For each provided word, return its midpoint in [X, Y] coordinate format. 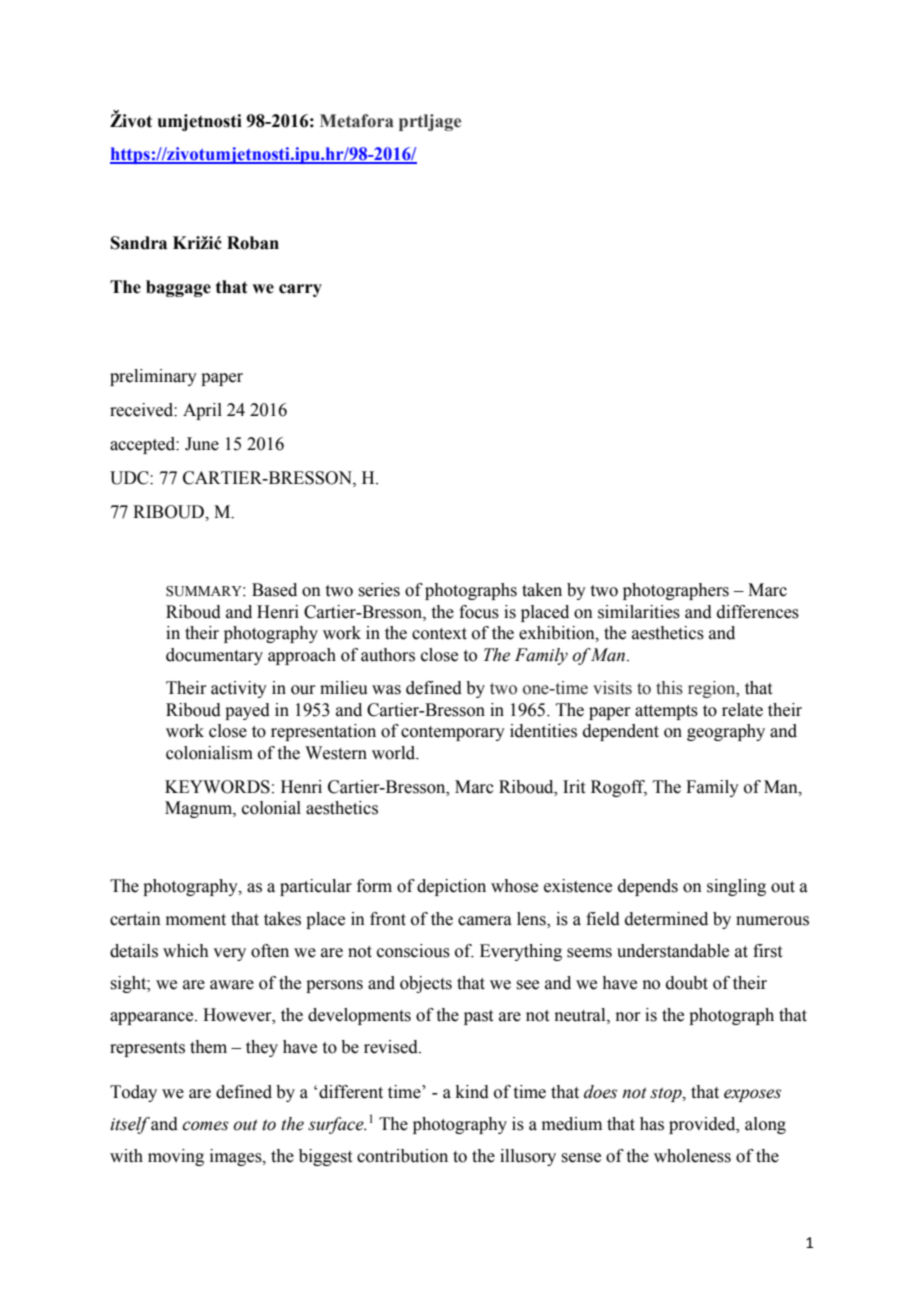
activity [239, 689]
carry [300, 290]
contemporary [453, 733]
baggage [178, 288]
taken [542, 590]
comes [205, 1126]
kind [472, 1092]
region [713, 689]
